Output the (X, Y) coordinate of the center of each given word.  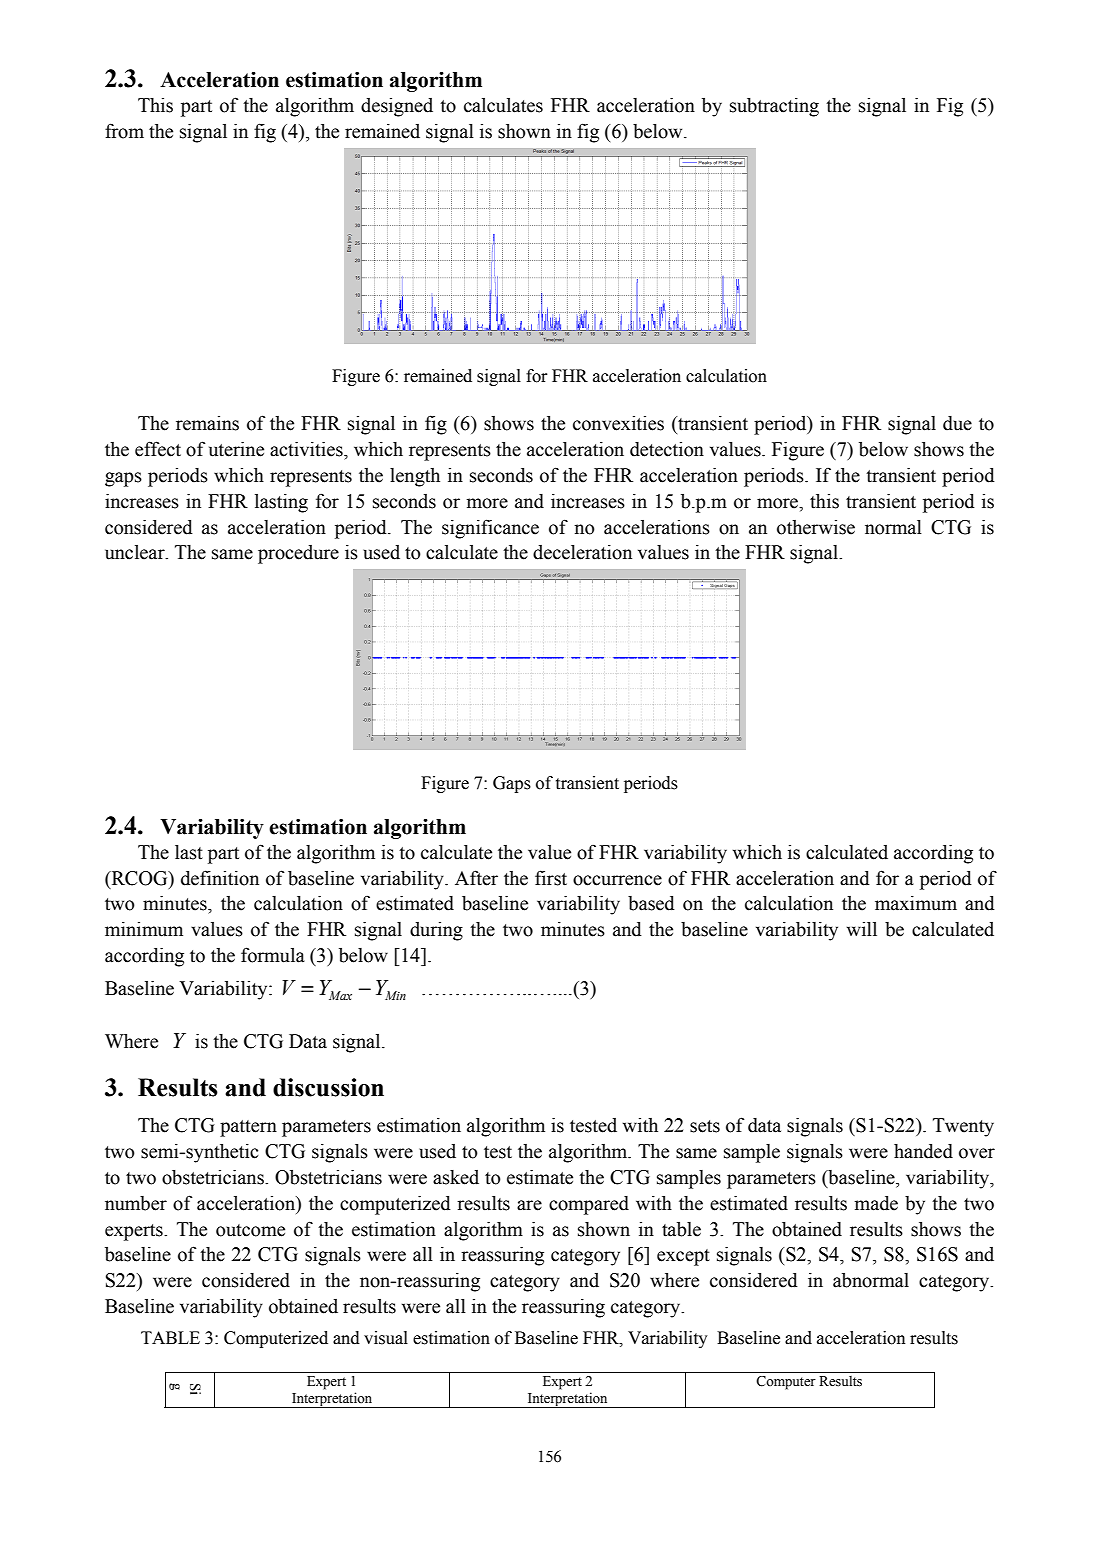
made (876, 1203)
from (124, 131)
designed (397, 107)
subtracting (774, 107)
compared (589, 1205)
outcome (250, 1230)
